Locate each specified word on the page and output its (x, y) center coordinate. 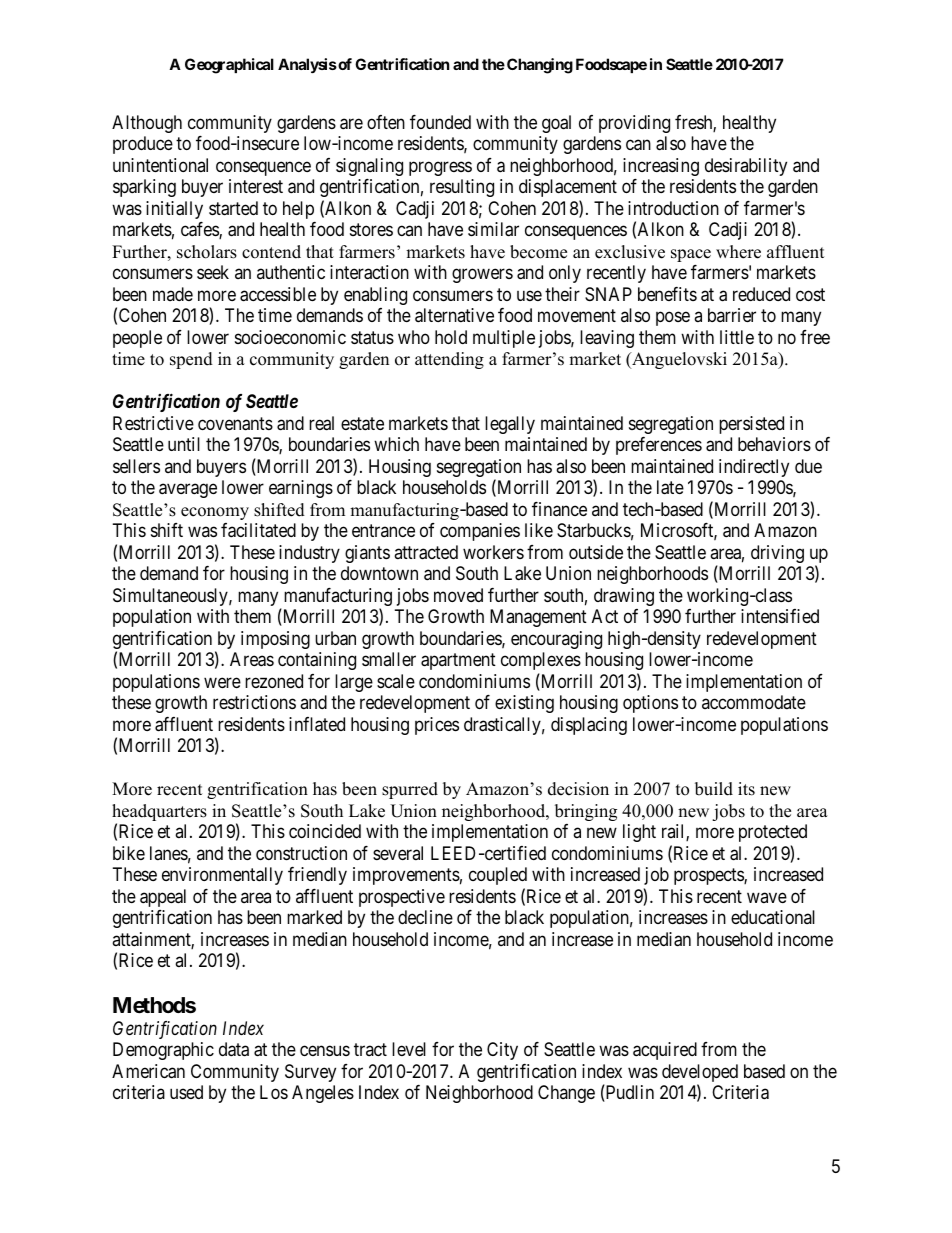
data (234, 1049)
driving (777, 554)
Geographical (229, 66)
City (502, 1051)
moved (458, 595)
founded (440, 122)
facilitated (258, 530)
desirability (746, 167)
